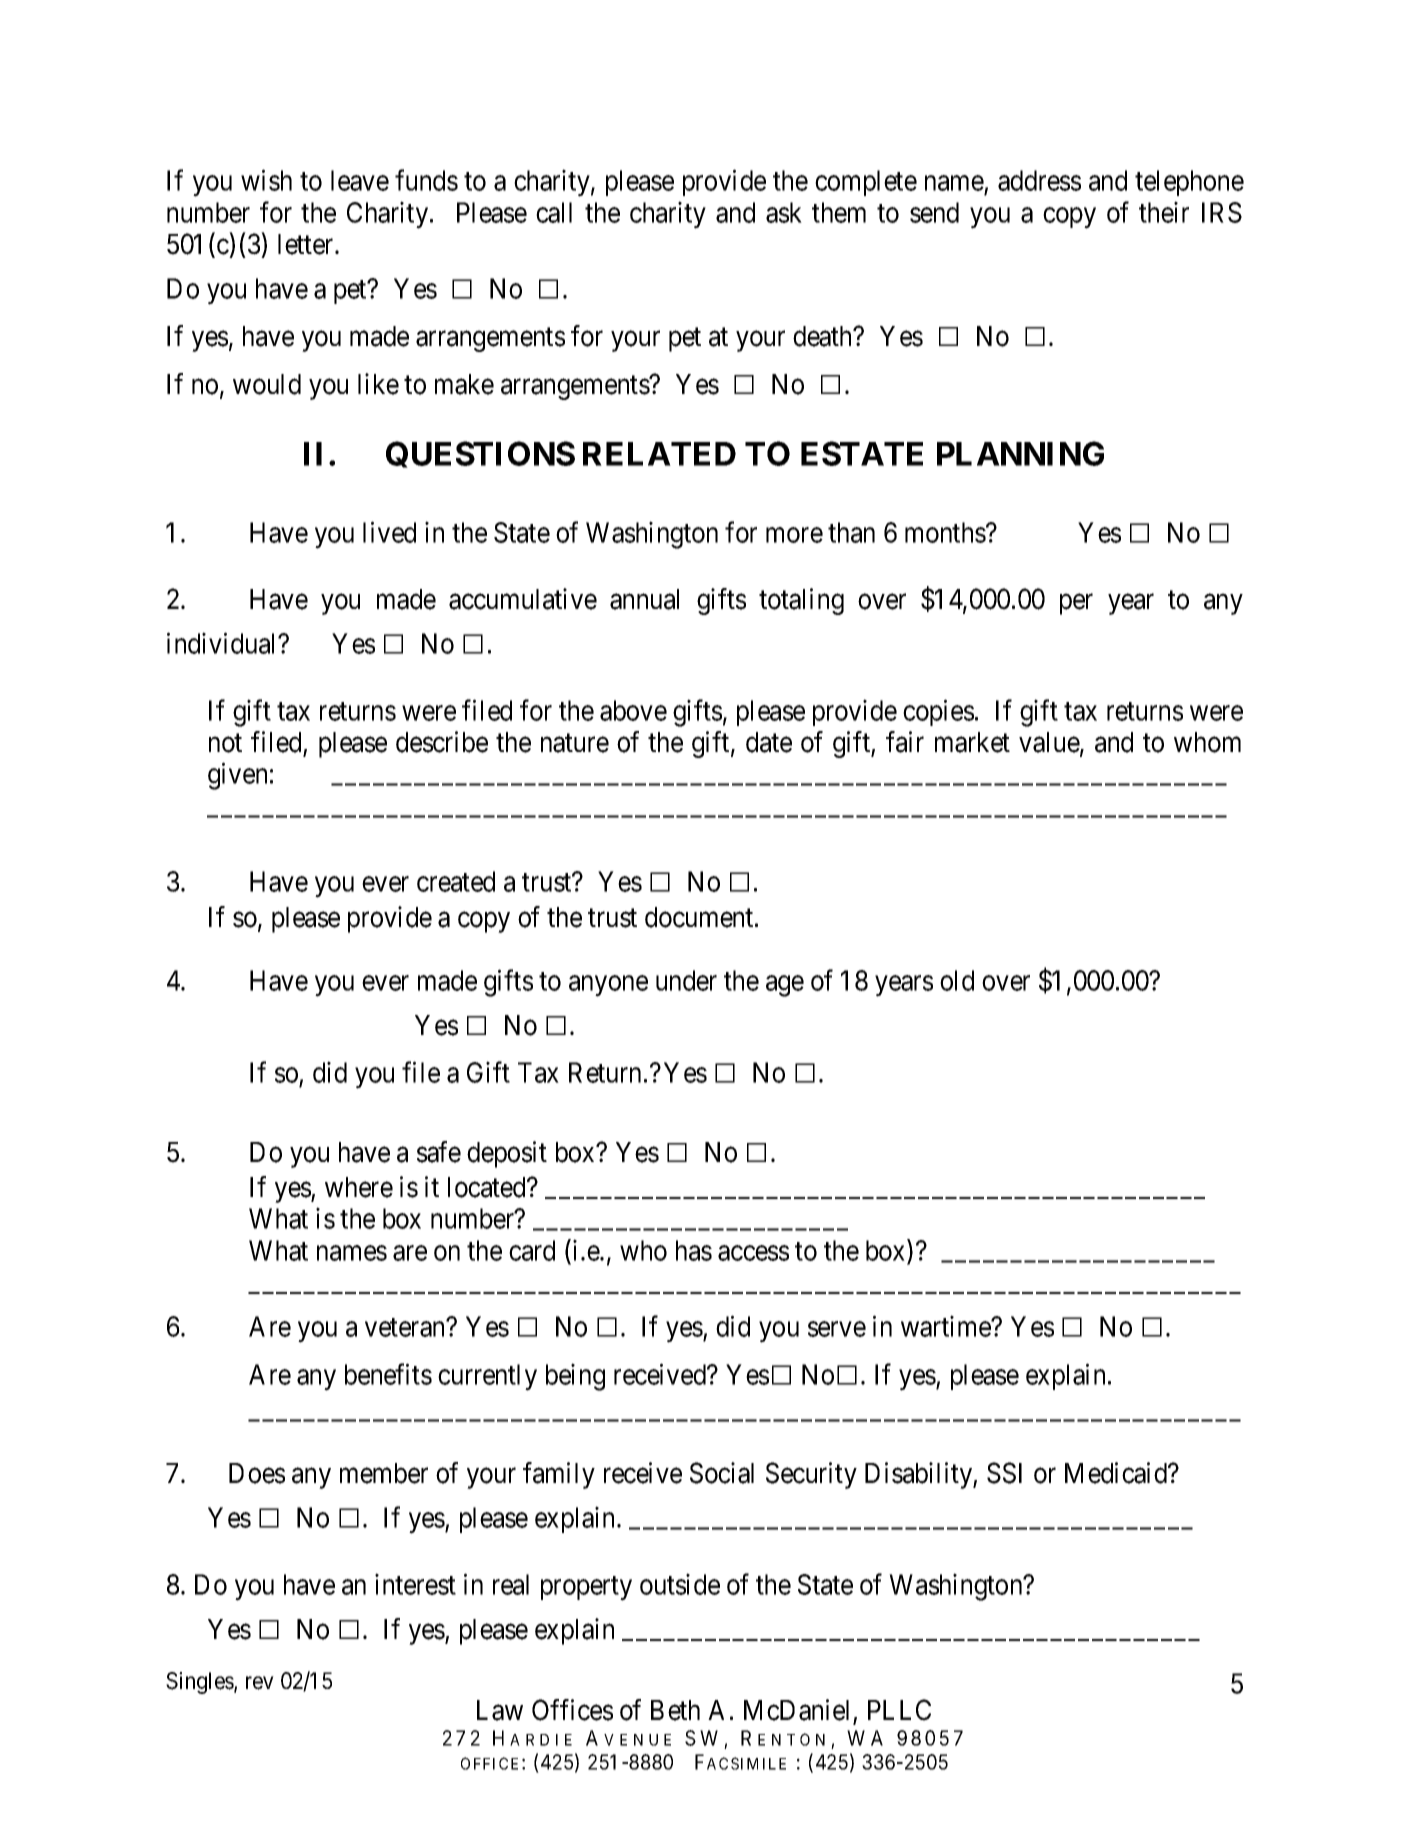  Describe the element at coordinates (359, 1187) in the document. I see `where` at that location.
